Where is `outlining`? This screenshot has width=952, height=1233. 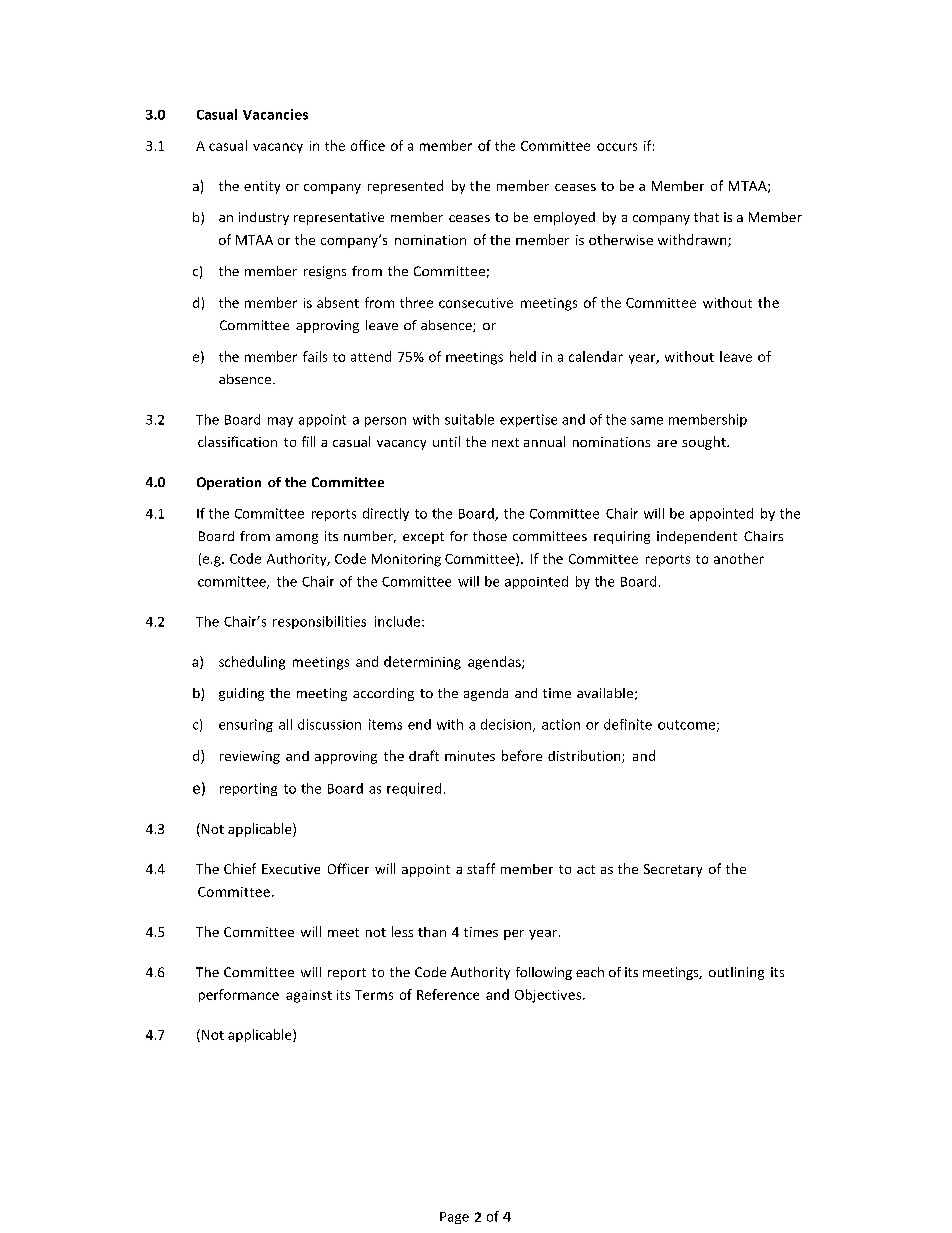 outlining is located at coordinates (736, 973).
